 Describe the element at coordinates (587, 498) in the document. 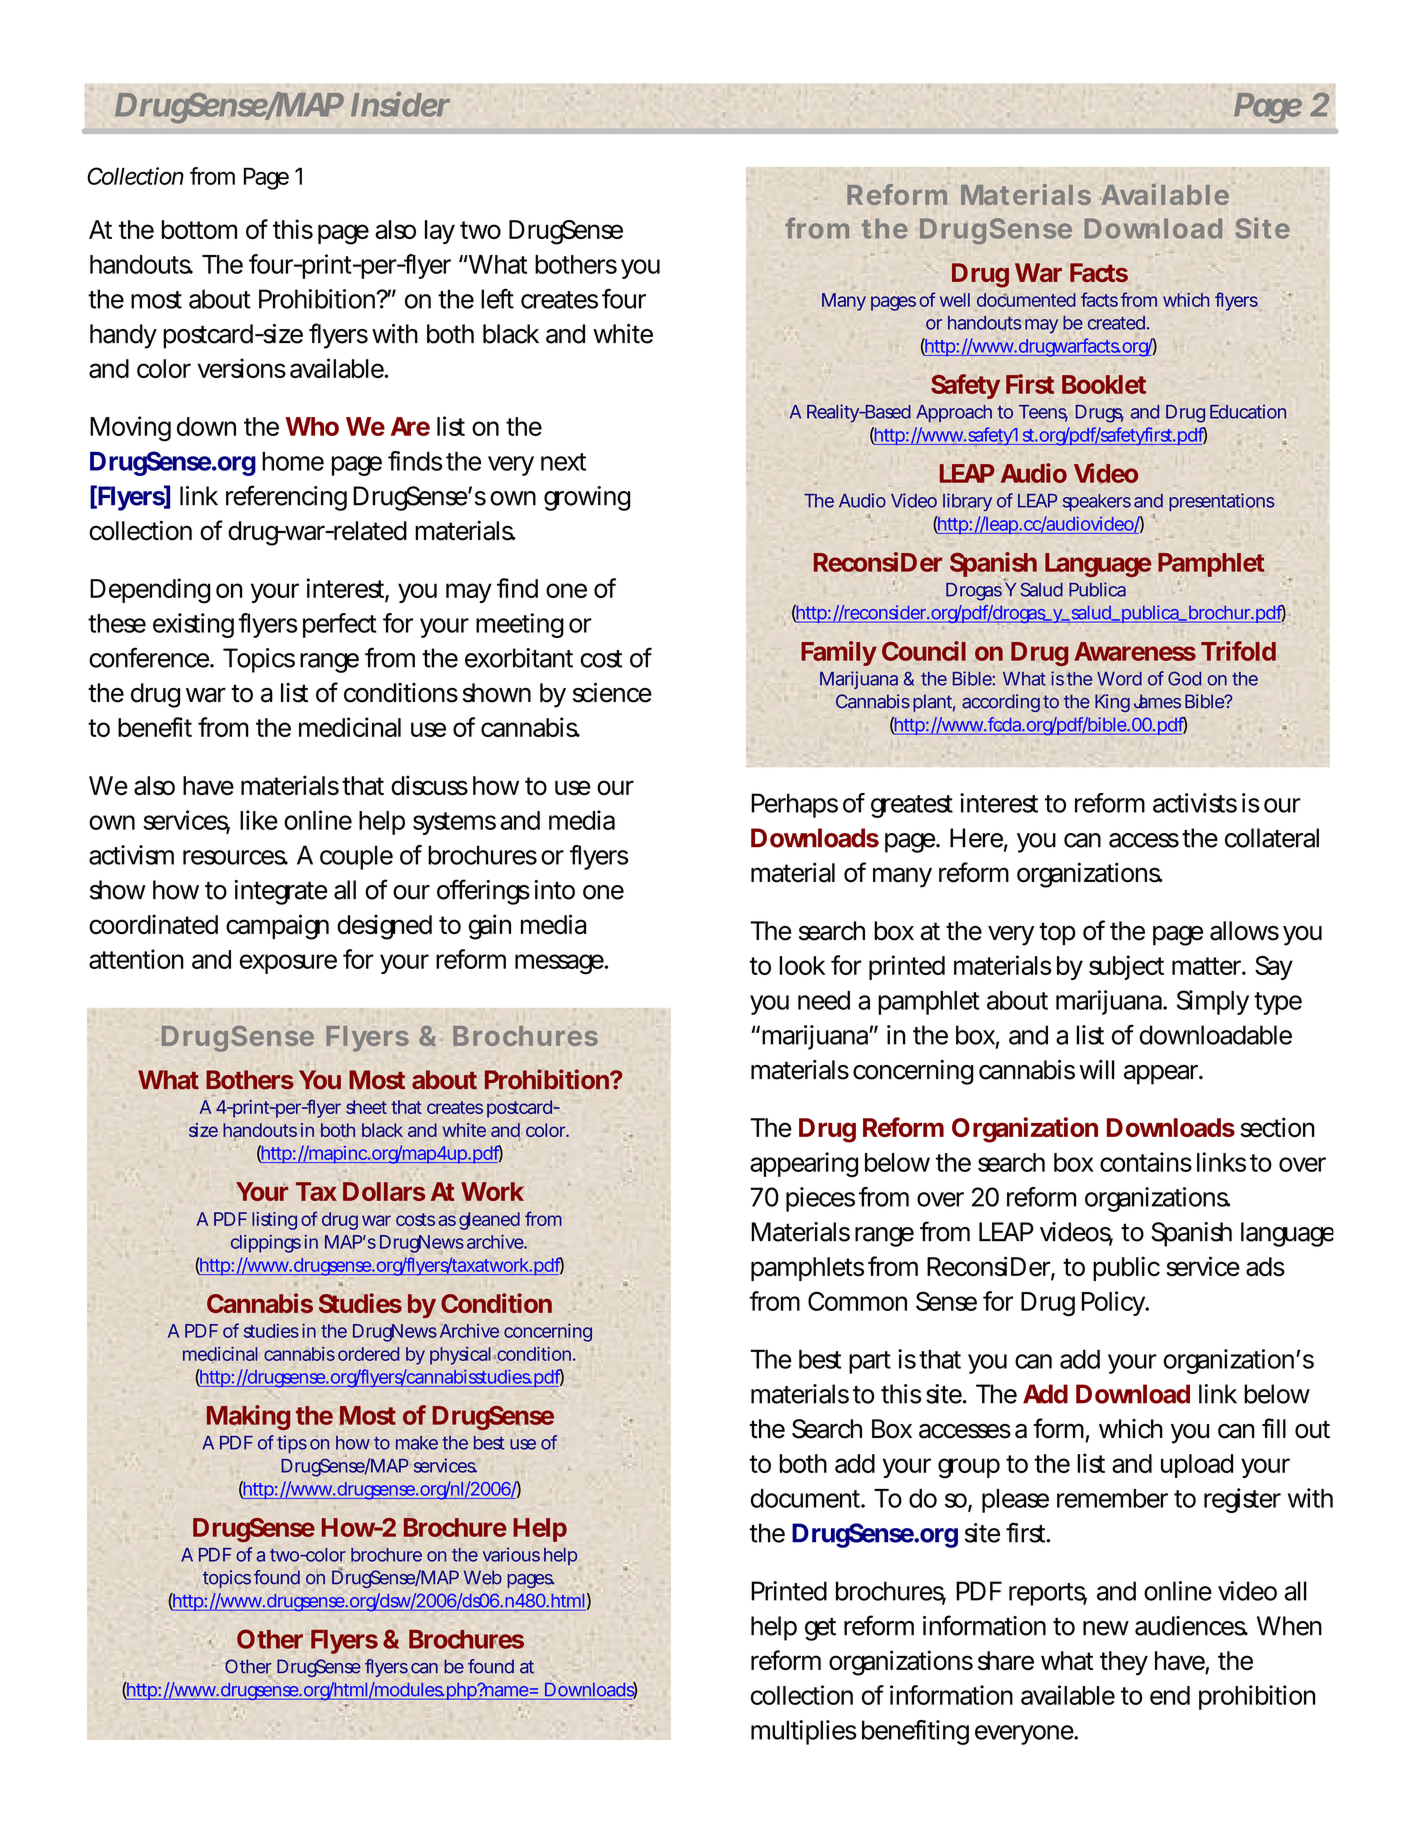

I see `growing` at that location.
